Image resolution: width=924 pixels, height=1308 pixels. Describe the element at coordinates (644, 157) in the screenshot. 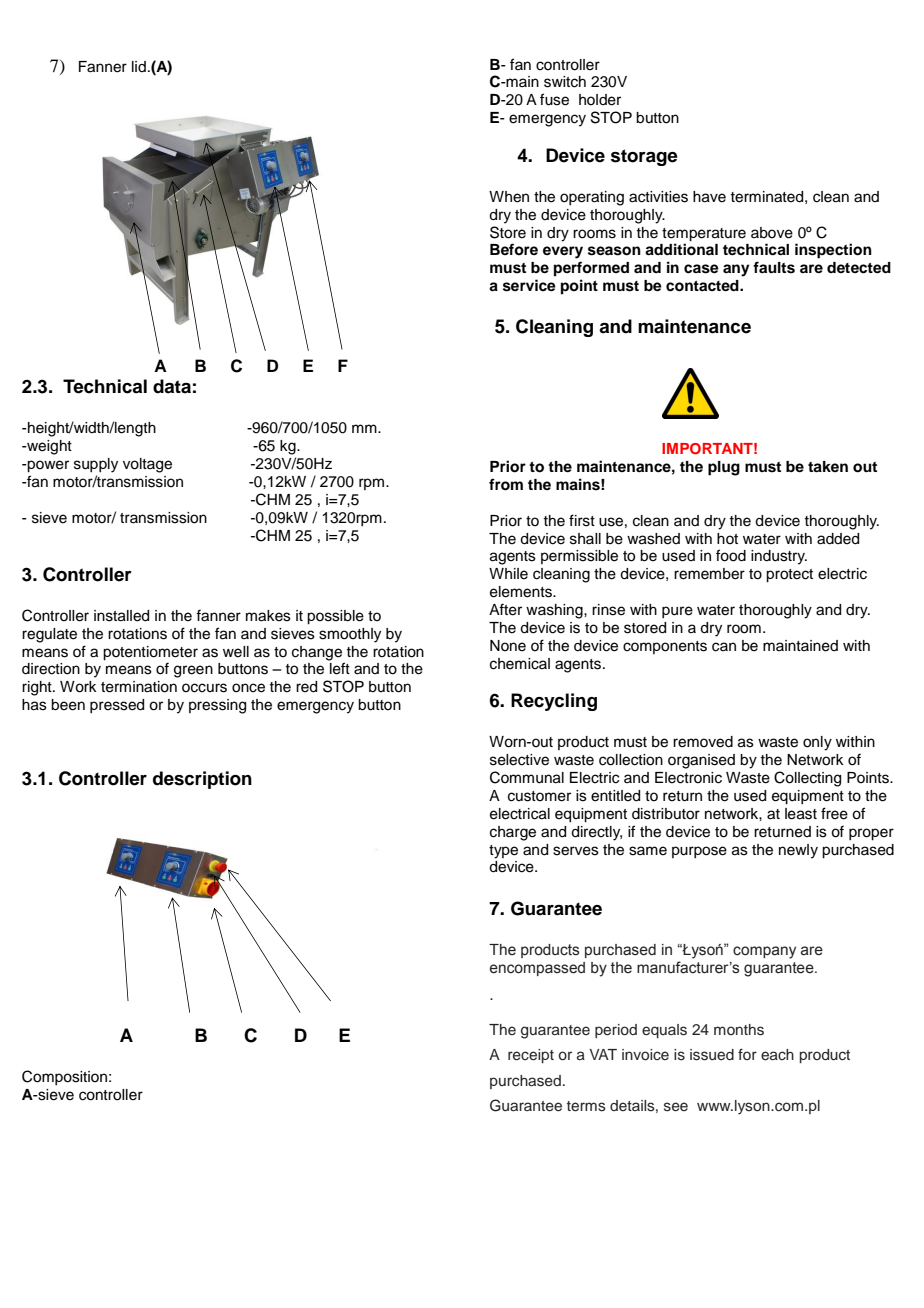

I see `storage` at that location.
